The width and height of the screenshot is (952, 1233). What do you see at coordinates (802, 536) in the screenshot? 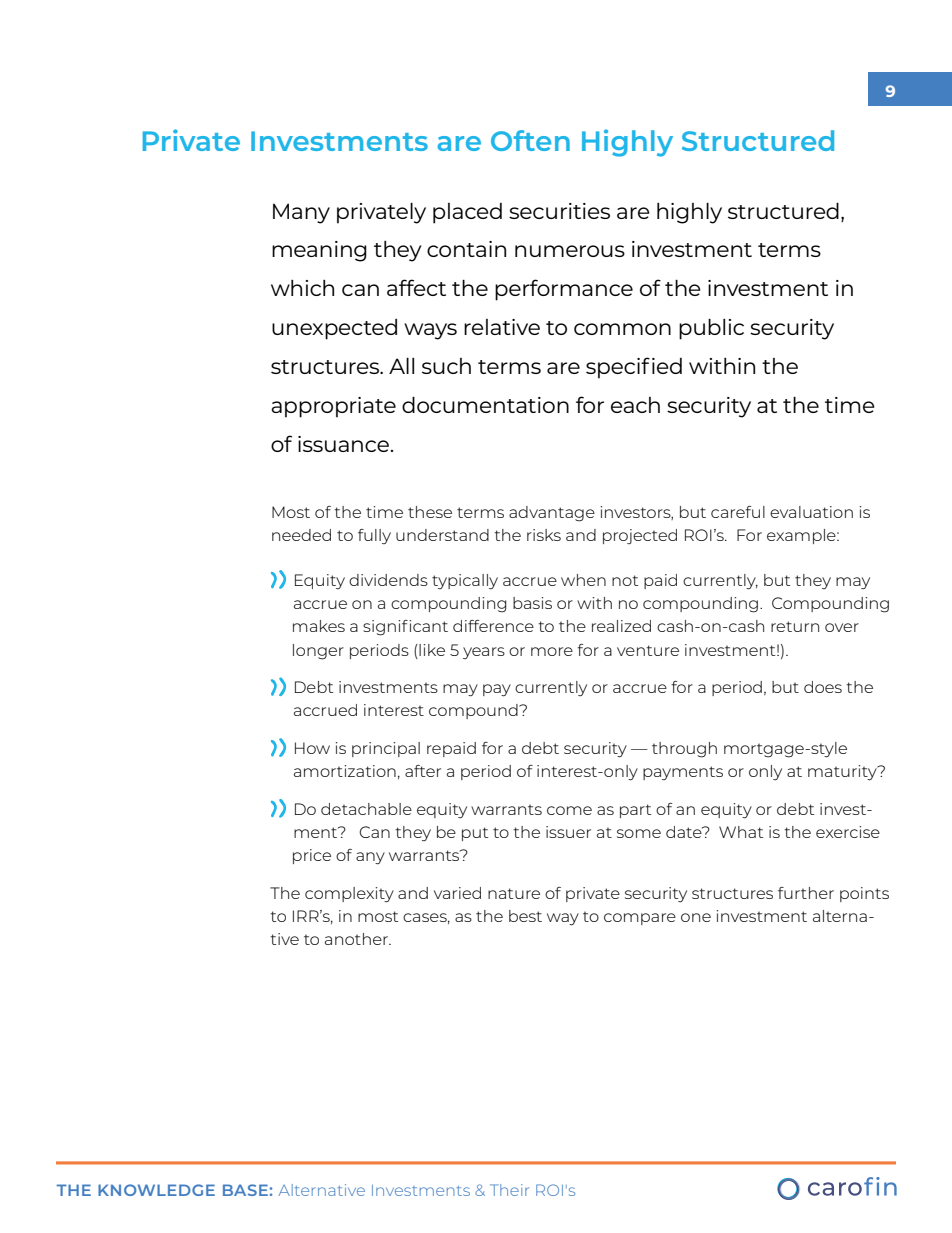
I see `example` at bounding box center [802, 536].
